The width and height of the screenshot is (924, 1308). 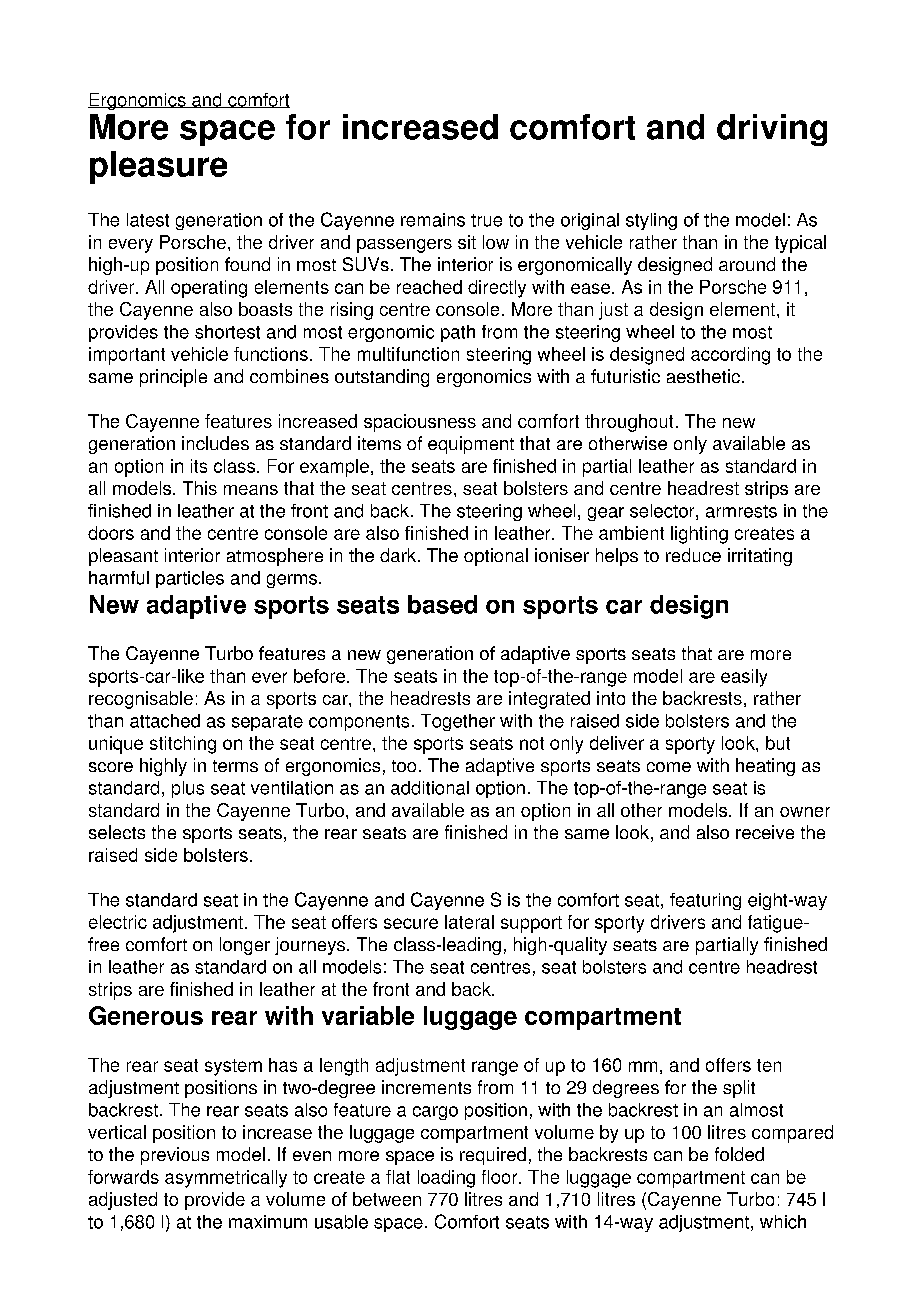 What do you see at coordinates (772, 130) in the screenshot?
I see `driving` at bounding box center [772, 130].
